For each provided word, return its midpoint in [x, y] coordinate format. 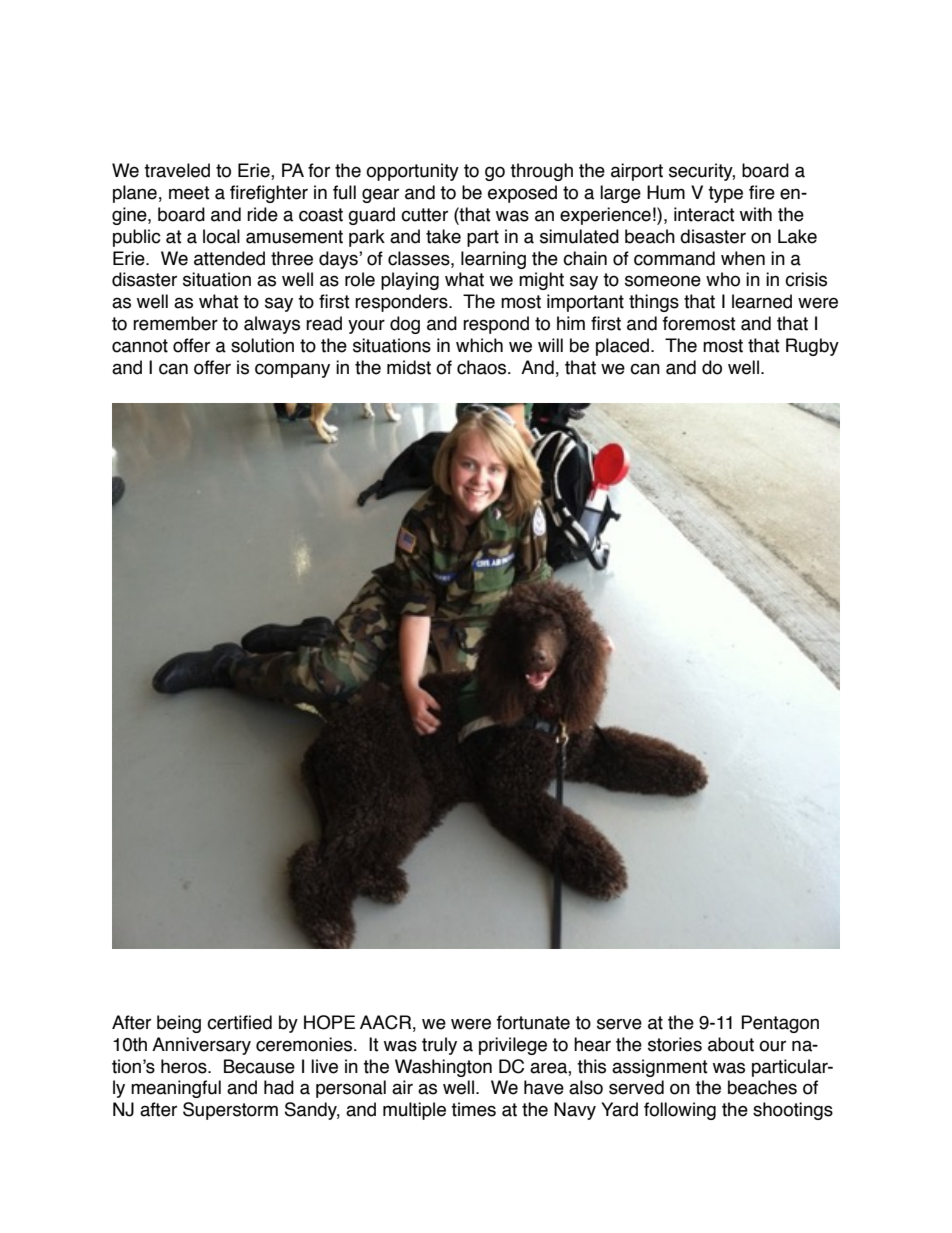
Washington [443, 1068]
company [292, 370]
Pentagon [780, 1024]
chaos [483, 367]
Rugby [812, 347]
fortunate [533, 1022]
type [725, 194]
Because [259, 1066]
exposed [522, 194]
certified [239, 1022]
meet [189, 193]
